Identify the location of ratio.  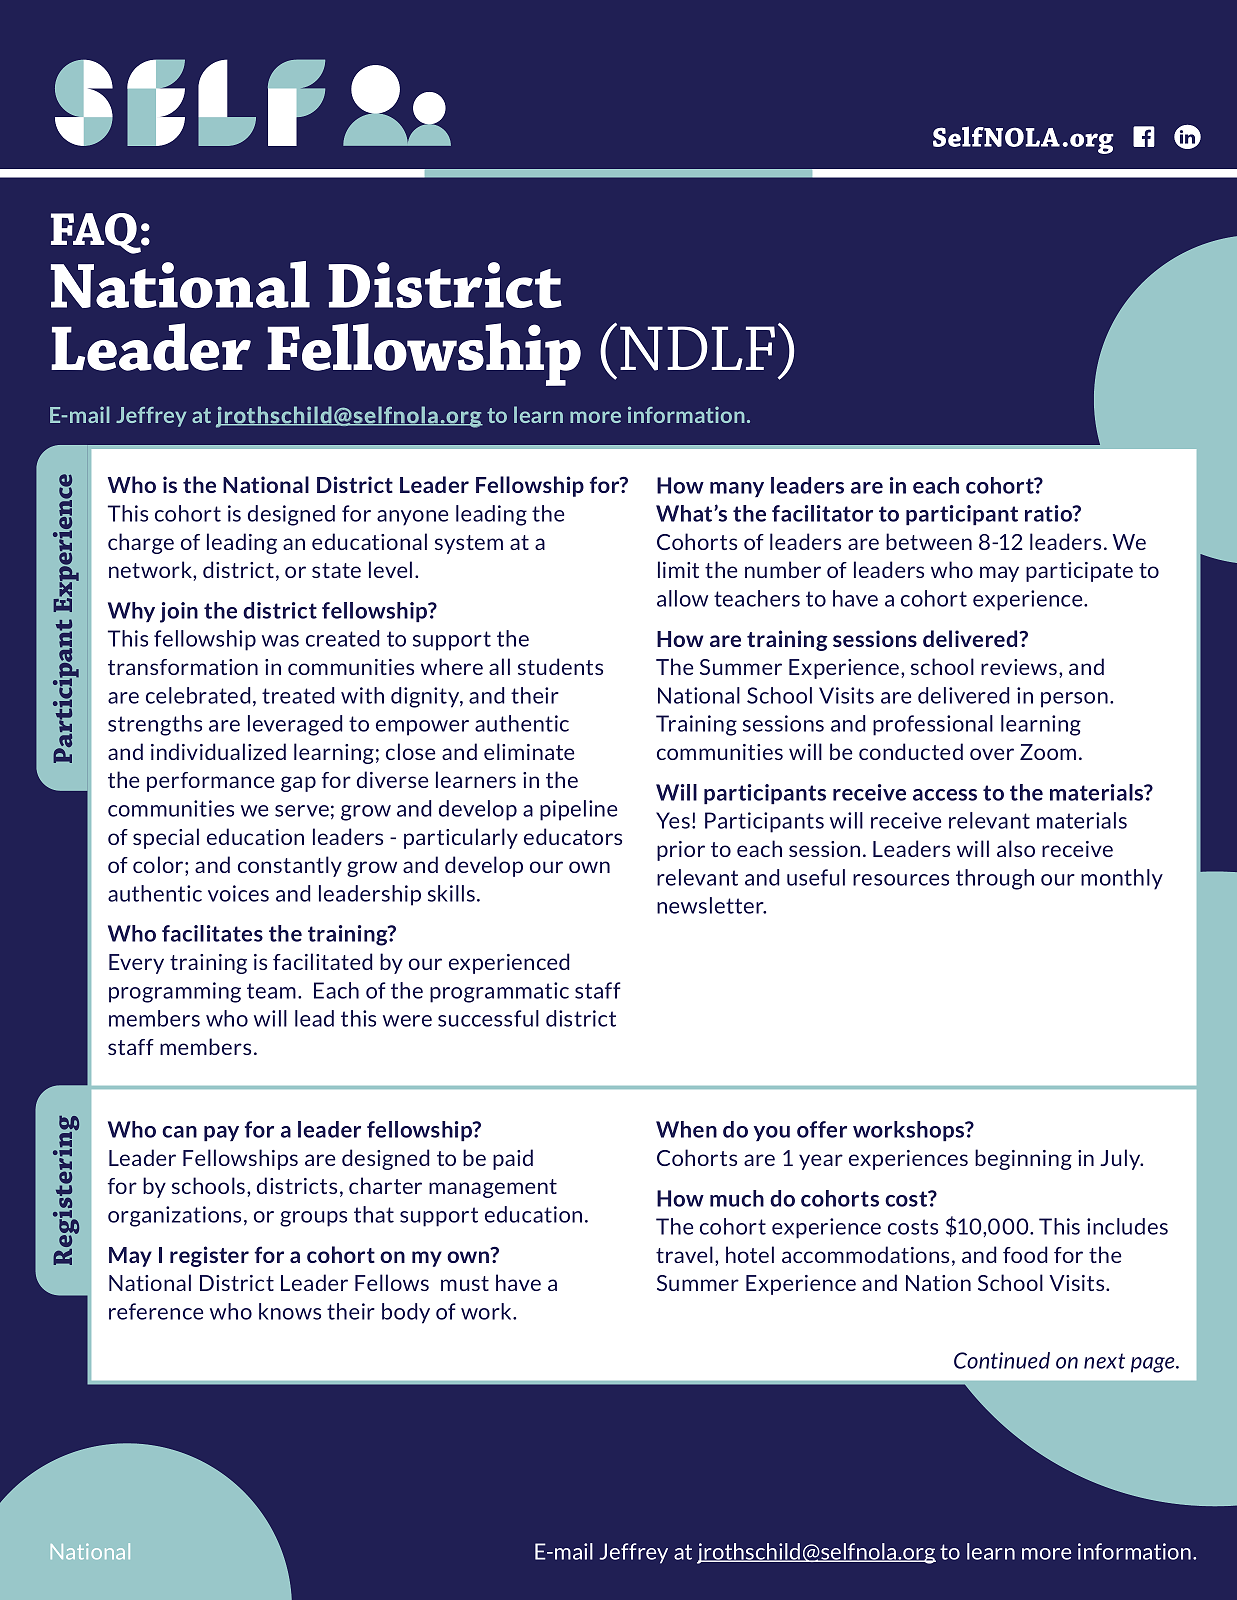
(1049, 513).
